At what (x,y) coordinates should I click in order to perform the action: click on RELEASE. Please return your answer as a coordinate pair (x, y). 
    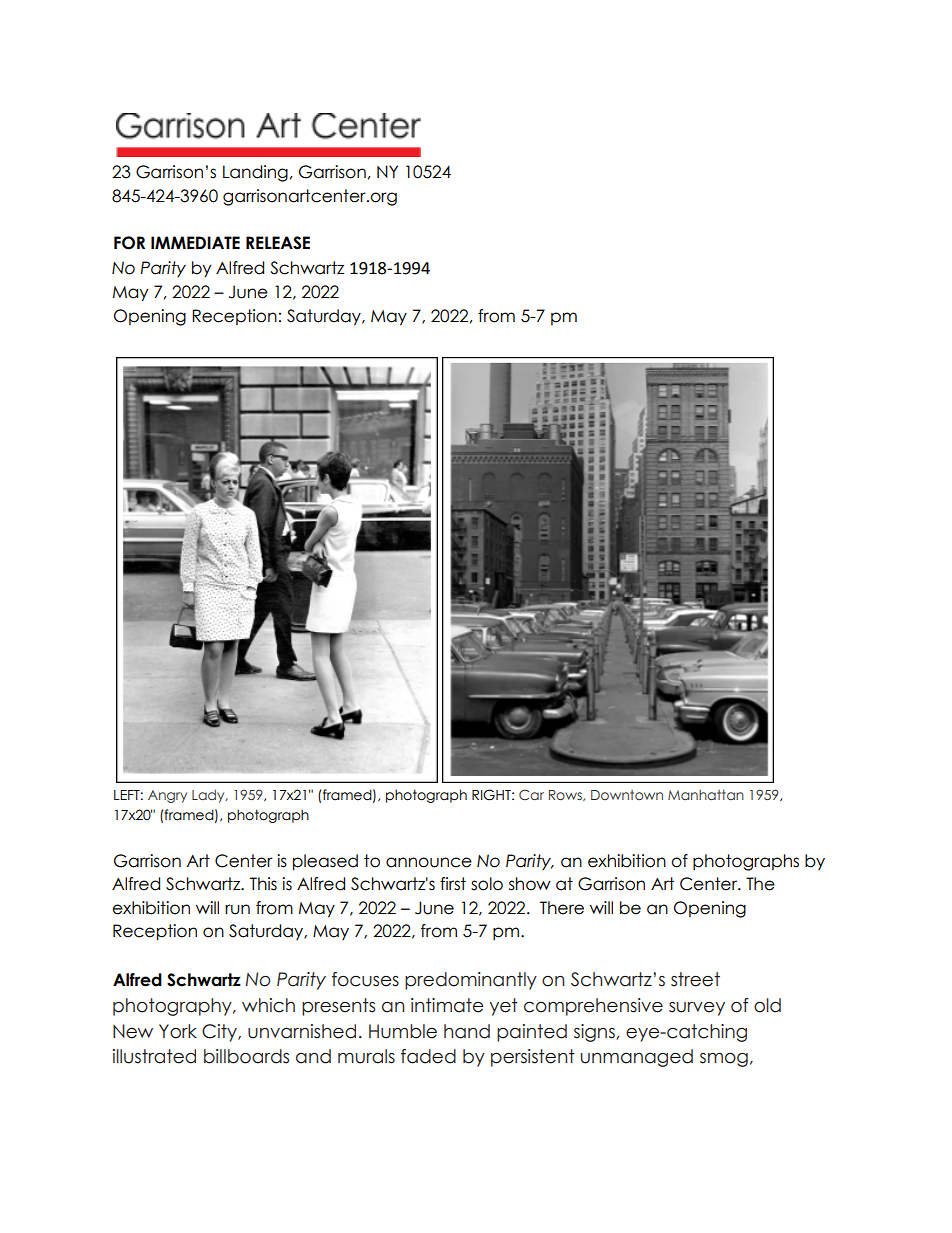
    Looking at the image, I should click on (278, 243).
